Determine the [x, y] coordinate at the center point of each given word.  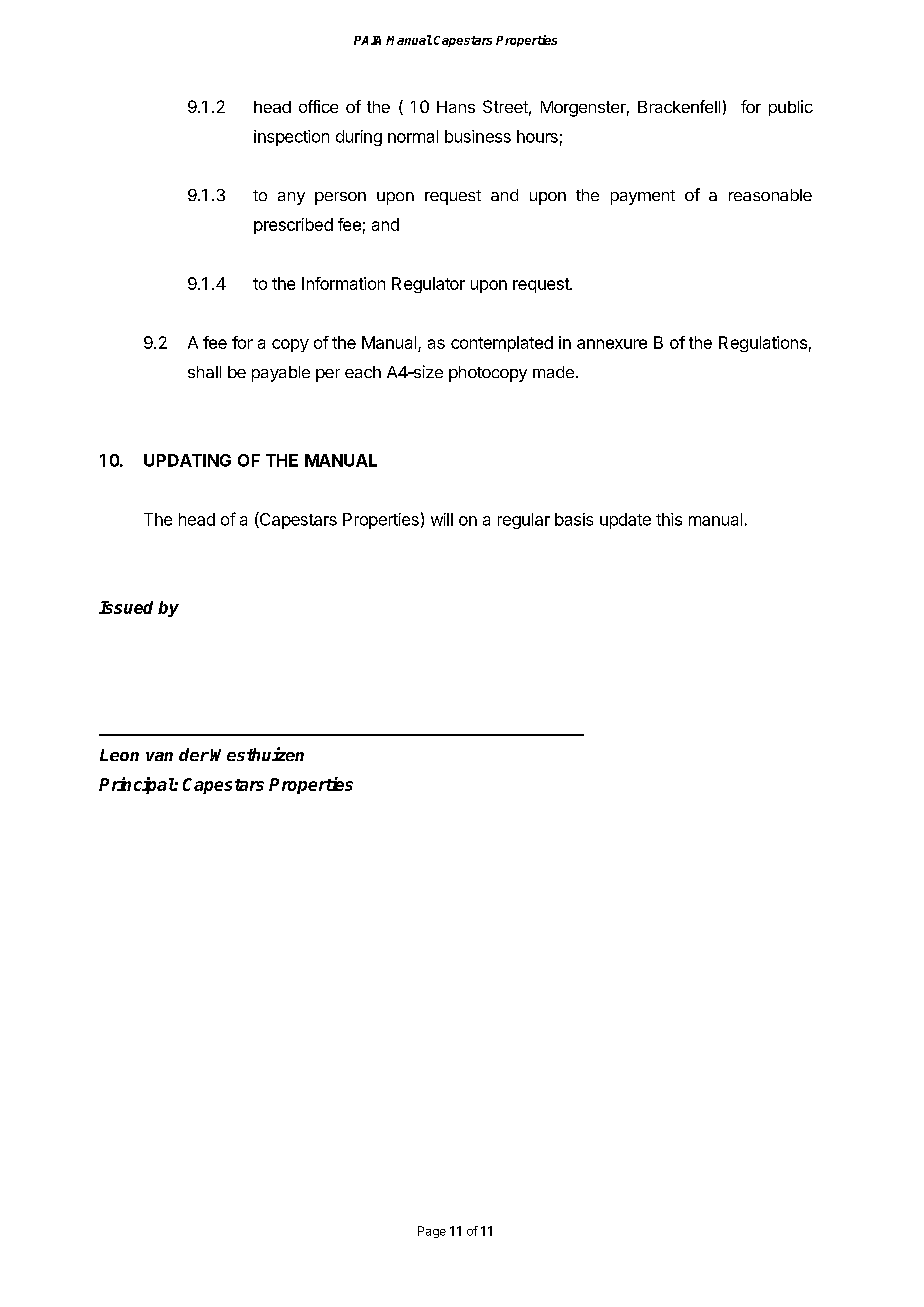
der [194, 754]
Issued [126, 607]
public [791, 108]
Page [432, 1232]
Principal [137, 785]
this [669, 519]
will [442, 519]
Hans [456, 107]
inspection [291, 138]
